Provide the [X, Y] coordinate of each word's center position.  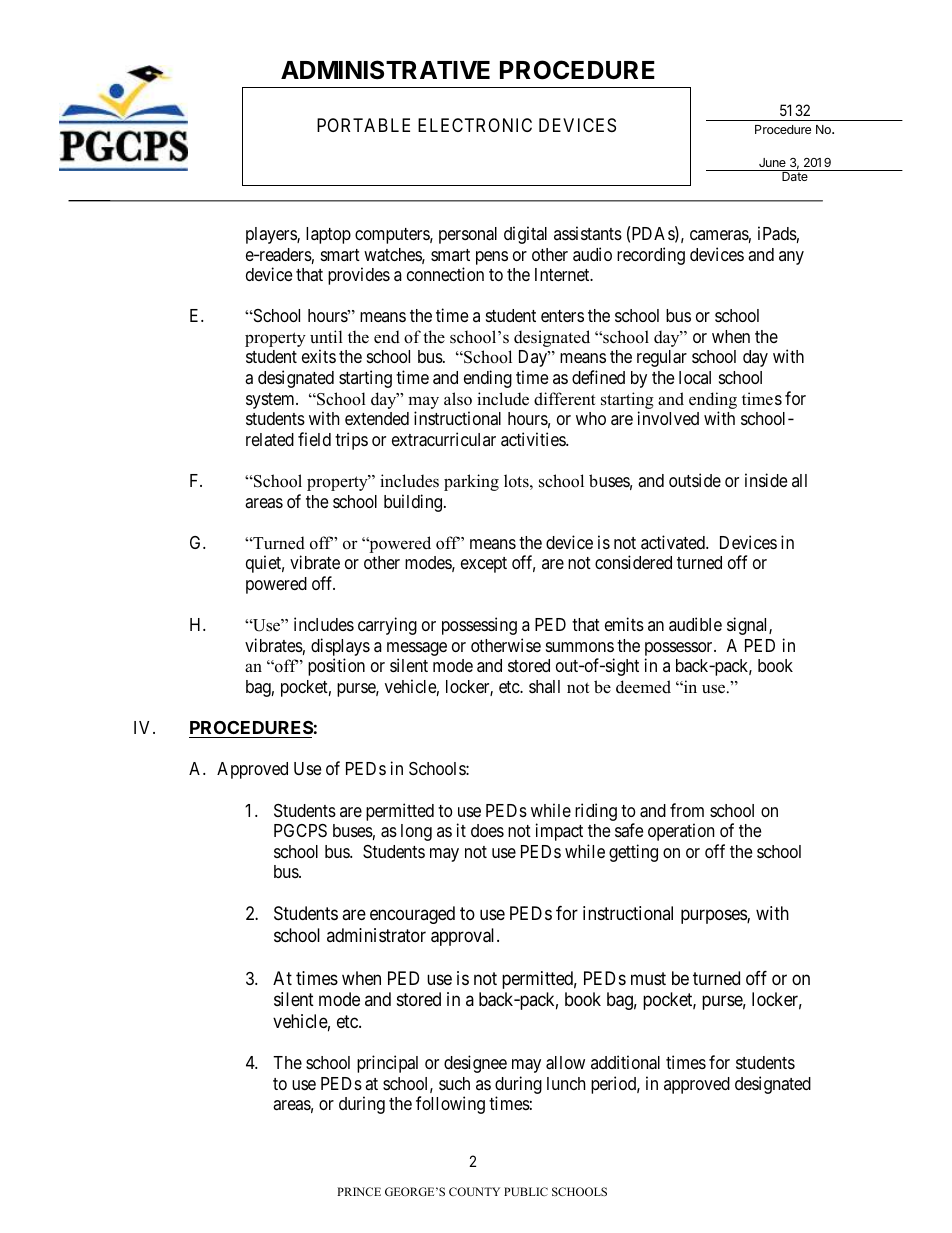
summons [580, 647]
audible [695, 624]
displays [340, 648]
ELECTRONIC [475, 125]
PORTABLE [363, 125]
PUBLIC [526, 1191]
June [772, 162]
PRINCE [359, 1191]
